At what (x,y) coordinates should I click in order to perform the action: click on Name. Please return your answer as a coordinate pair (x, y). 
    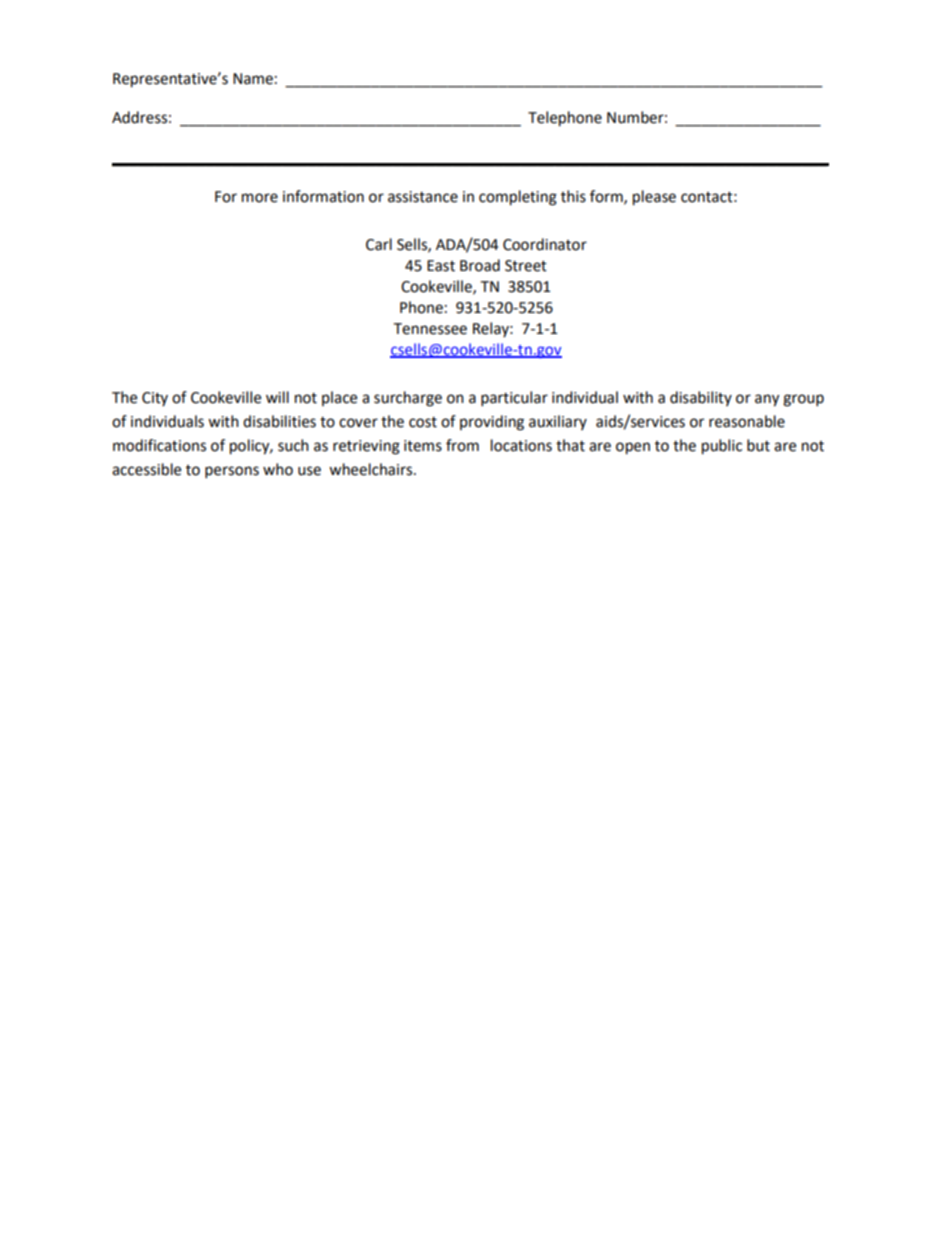
    Looking at the image, I should click on (253, 79).
